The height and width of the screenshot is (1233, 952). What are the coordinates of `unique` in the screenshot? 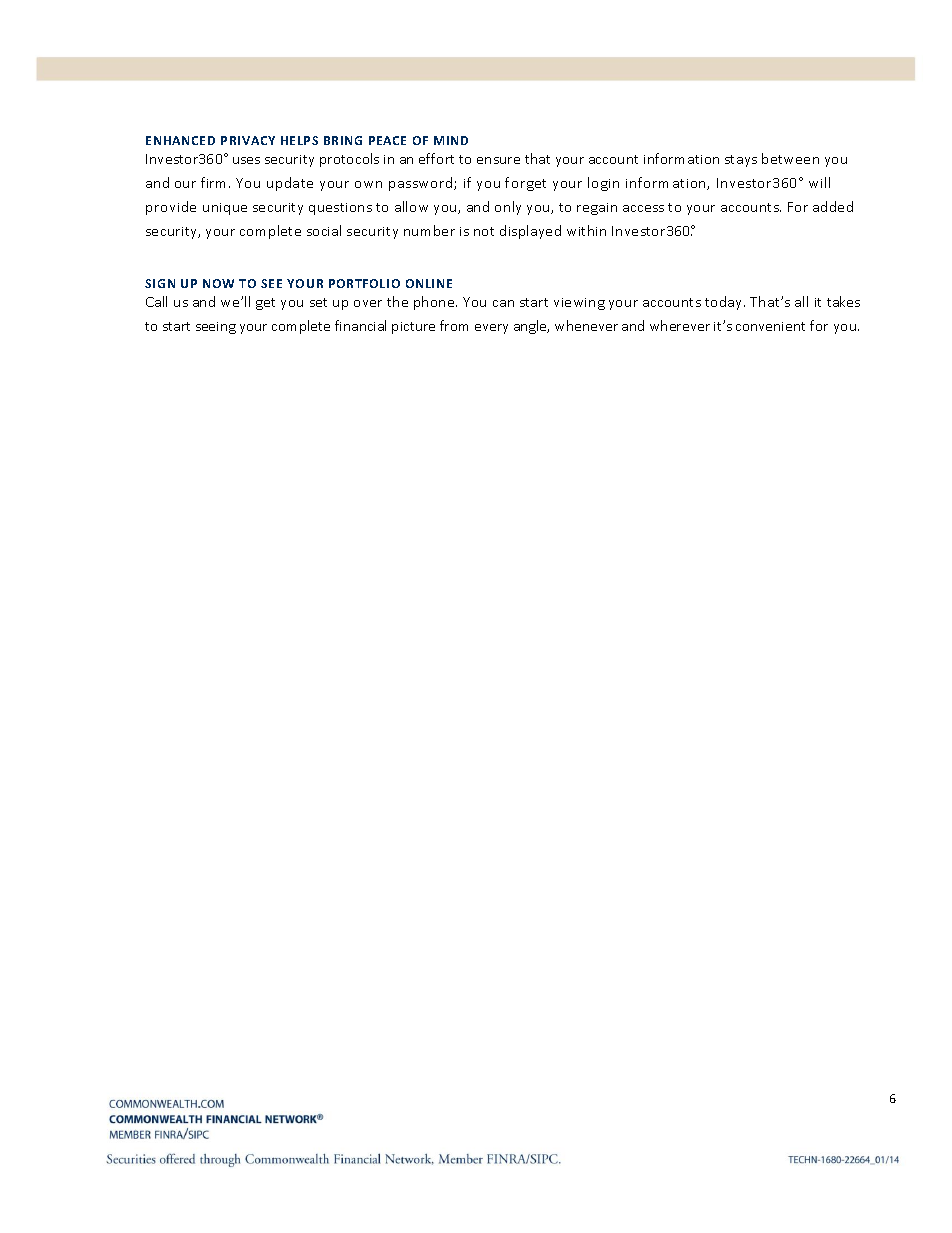 It's located at (225, 209).
